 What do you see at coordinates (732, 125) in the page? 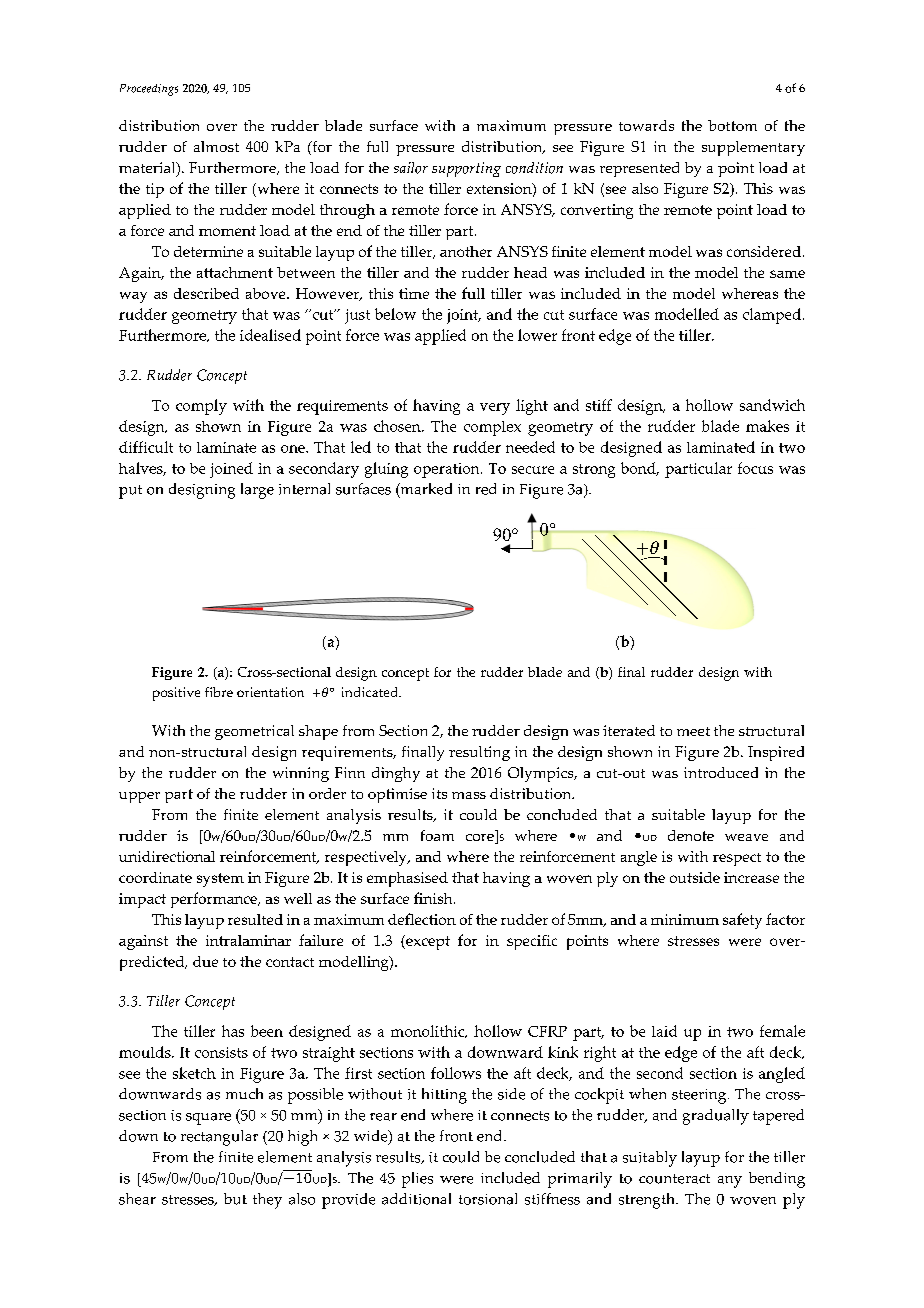
I see `bottom` at bounding box center [732, 125].
